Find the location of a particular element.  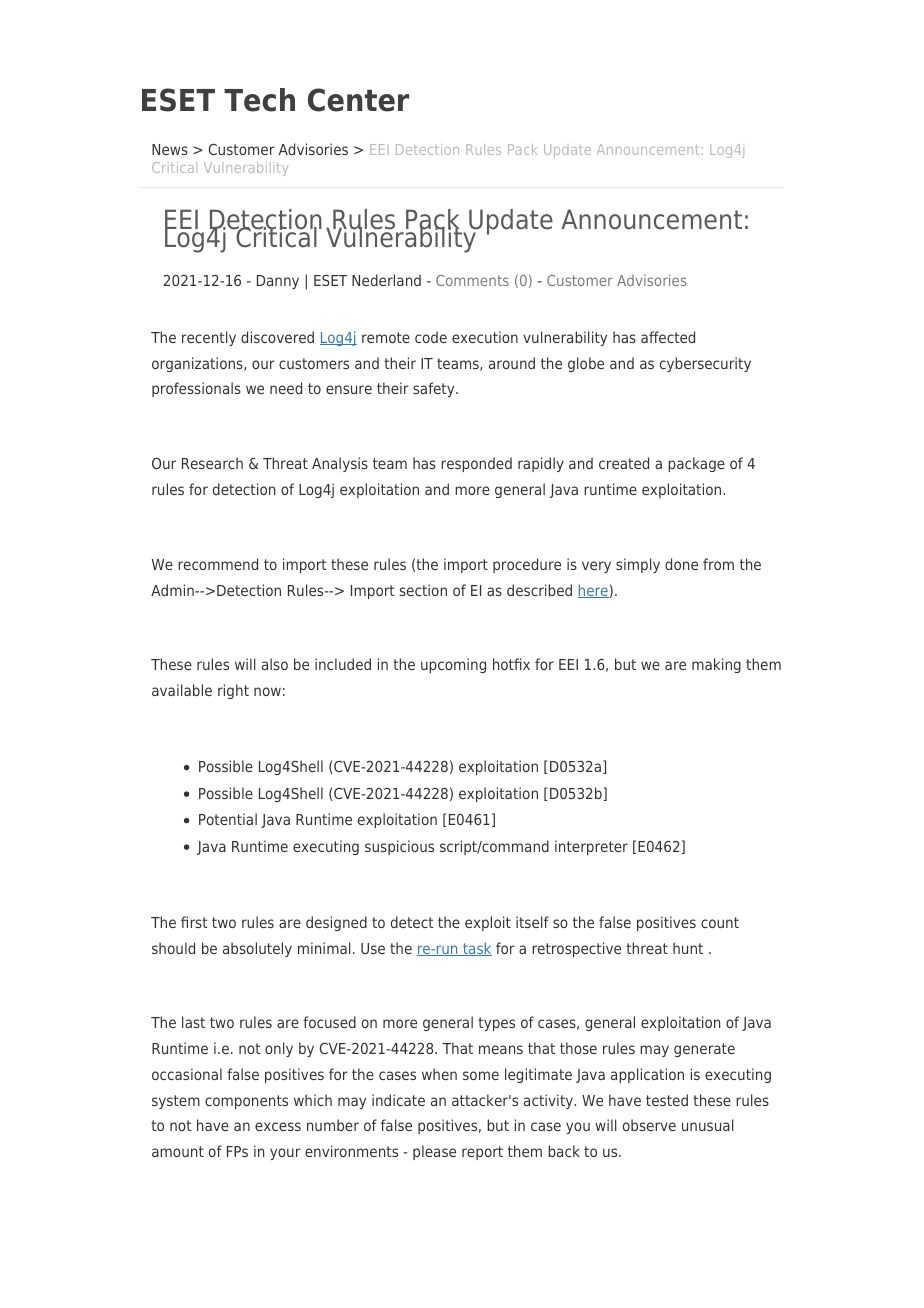

Comments is located at coordinates (472, 280).
